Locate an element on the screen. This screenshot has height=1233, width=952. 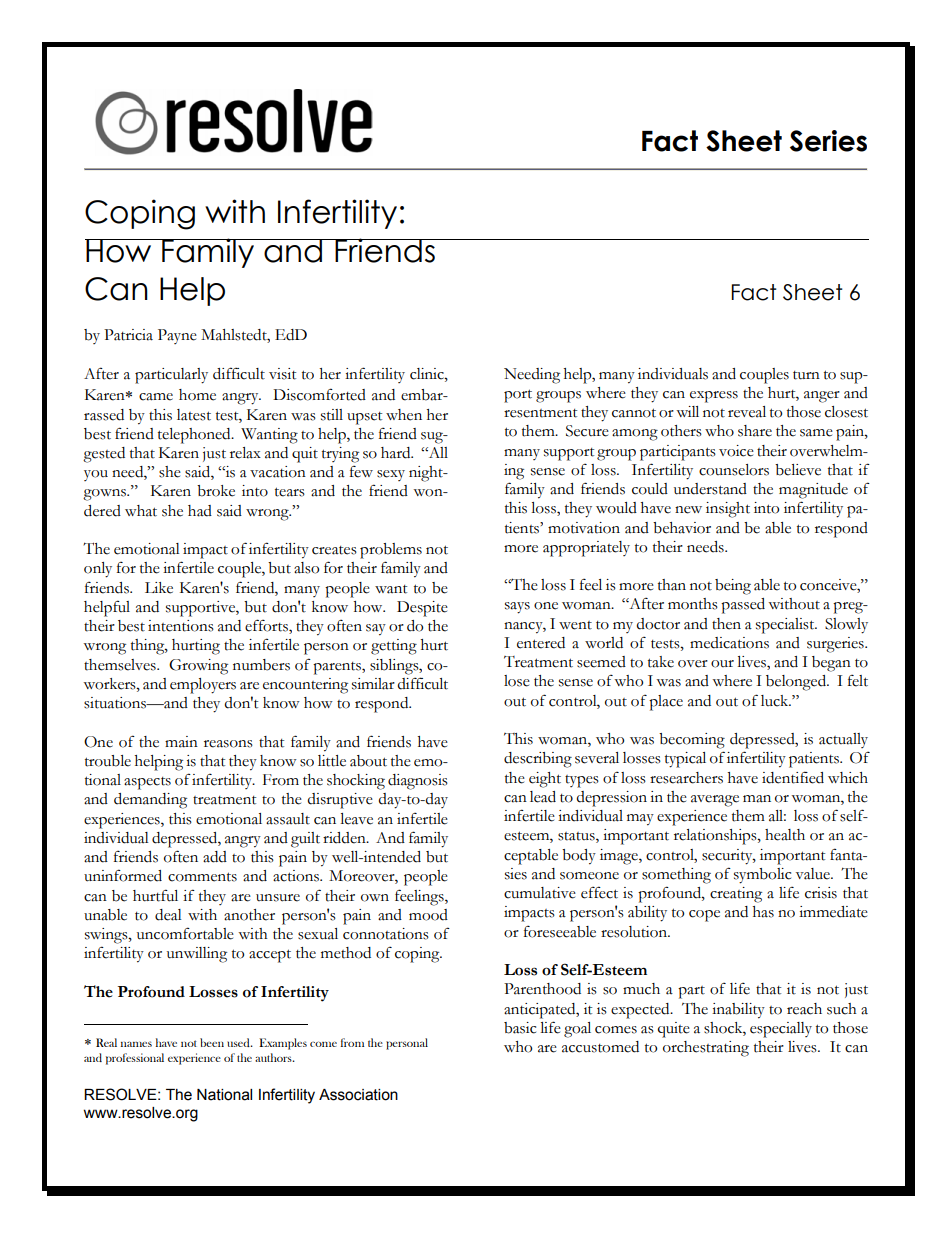
turn is located at coordinates (806, 375).
